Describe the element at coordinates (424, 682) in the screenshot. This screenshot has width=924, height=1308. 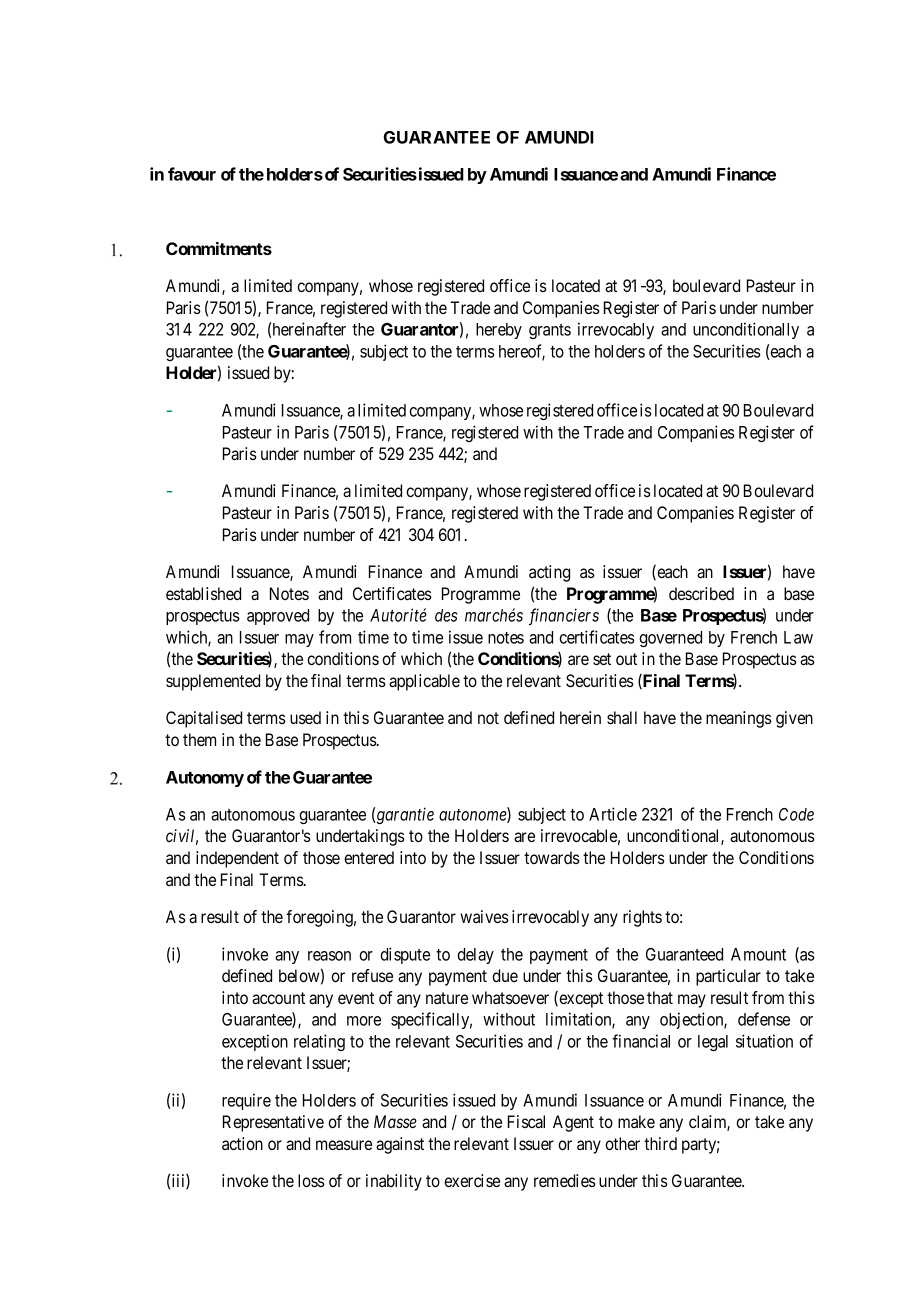
I see `applicable` at that location.
